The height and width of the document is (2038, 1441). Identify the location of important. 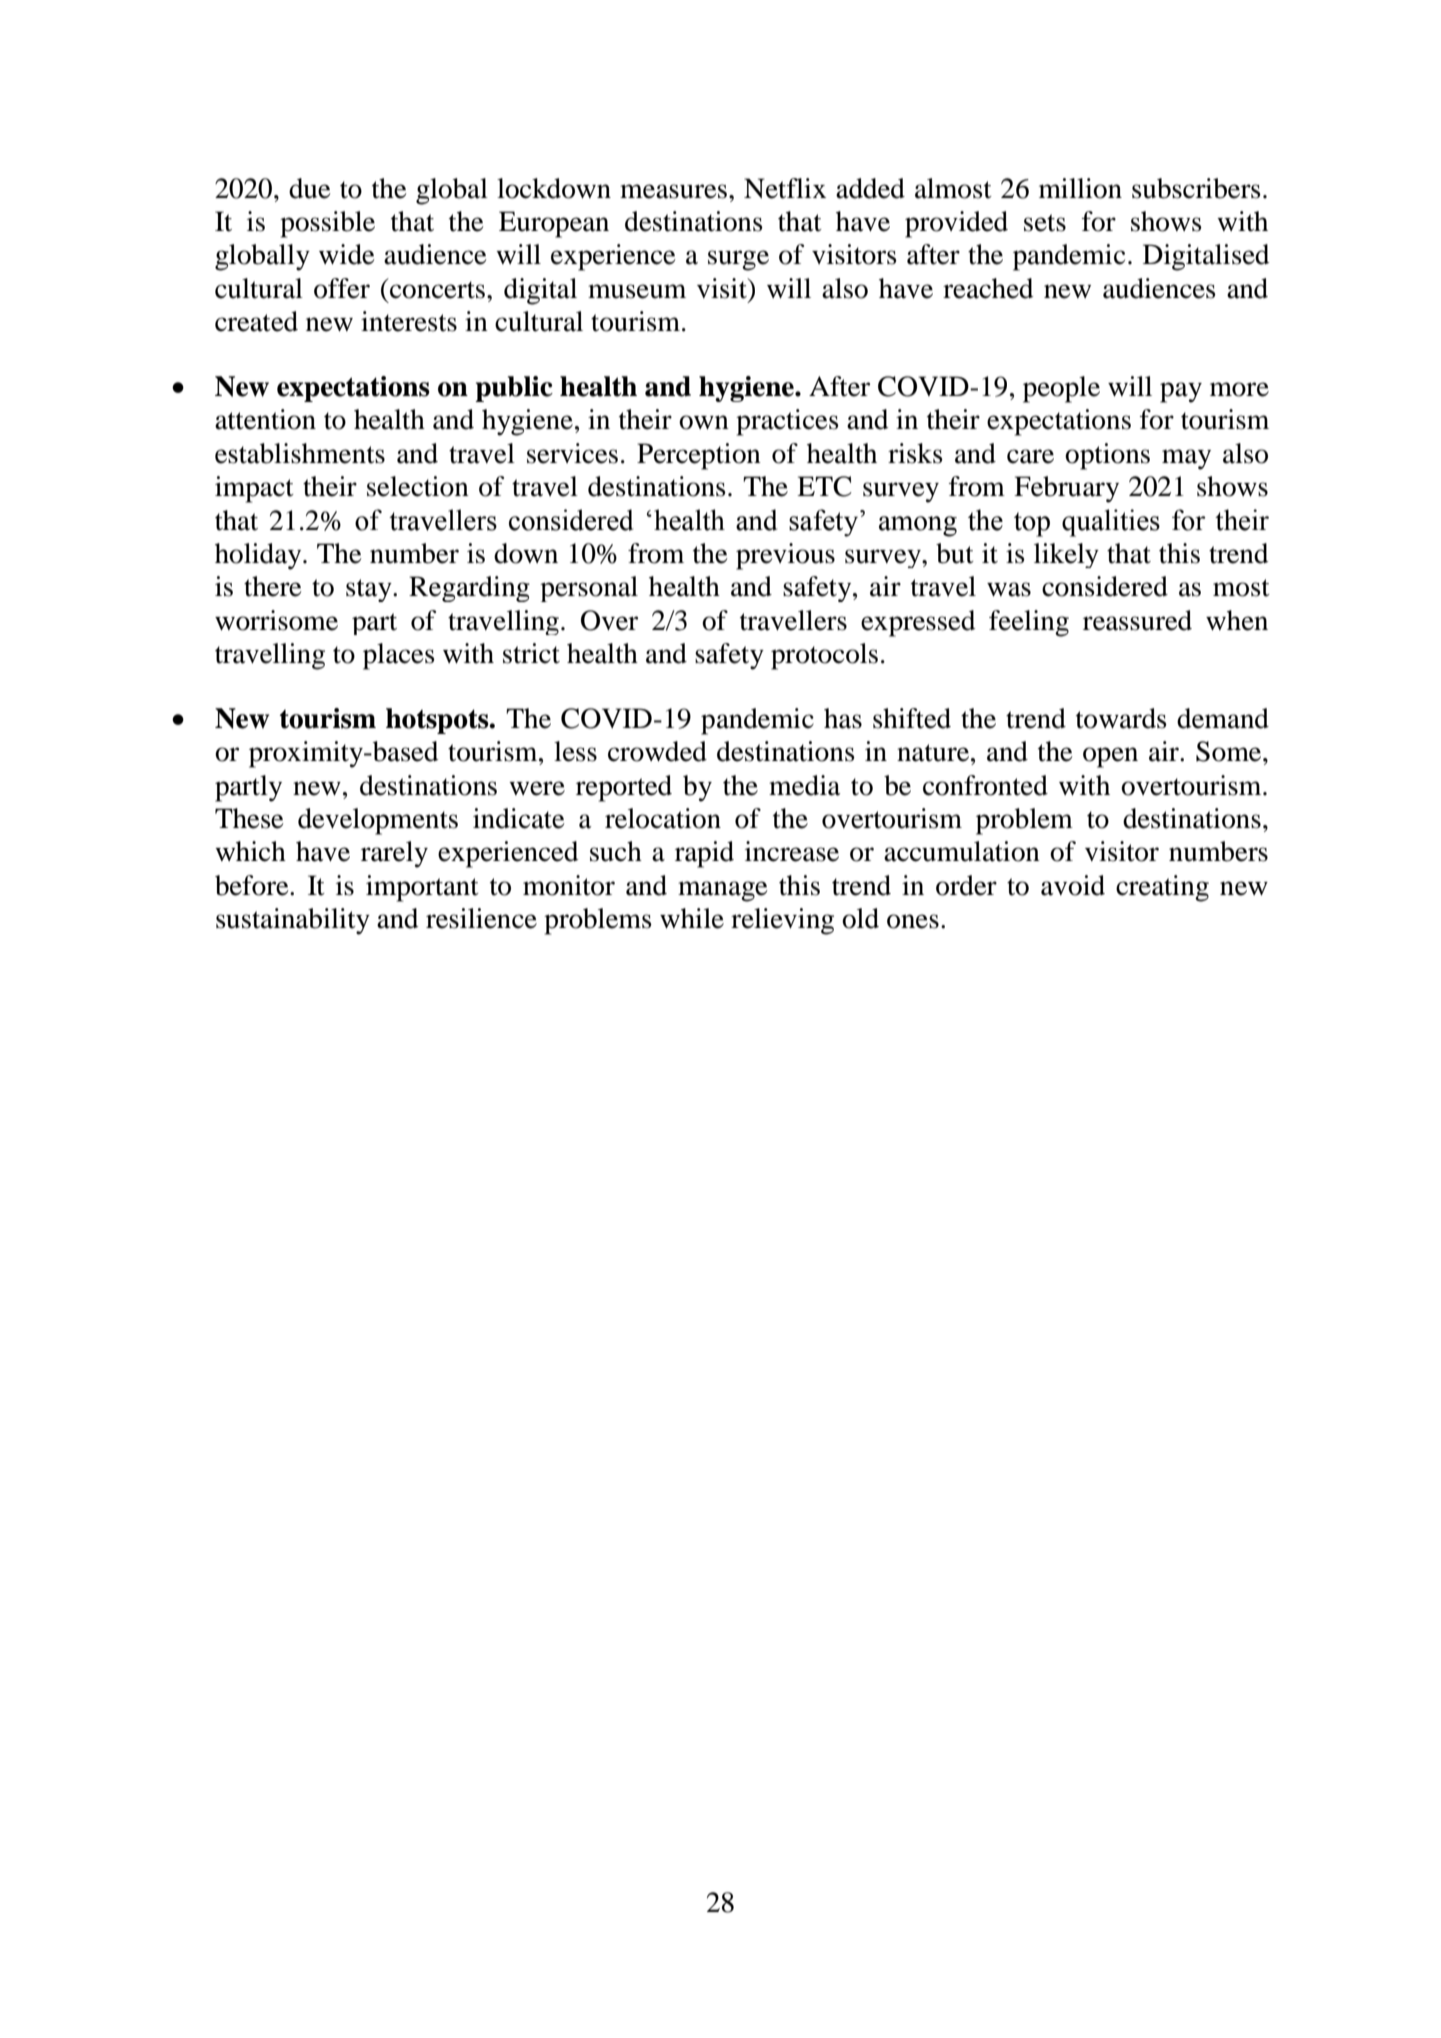
(422, 888).
